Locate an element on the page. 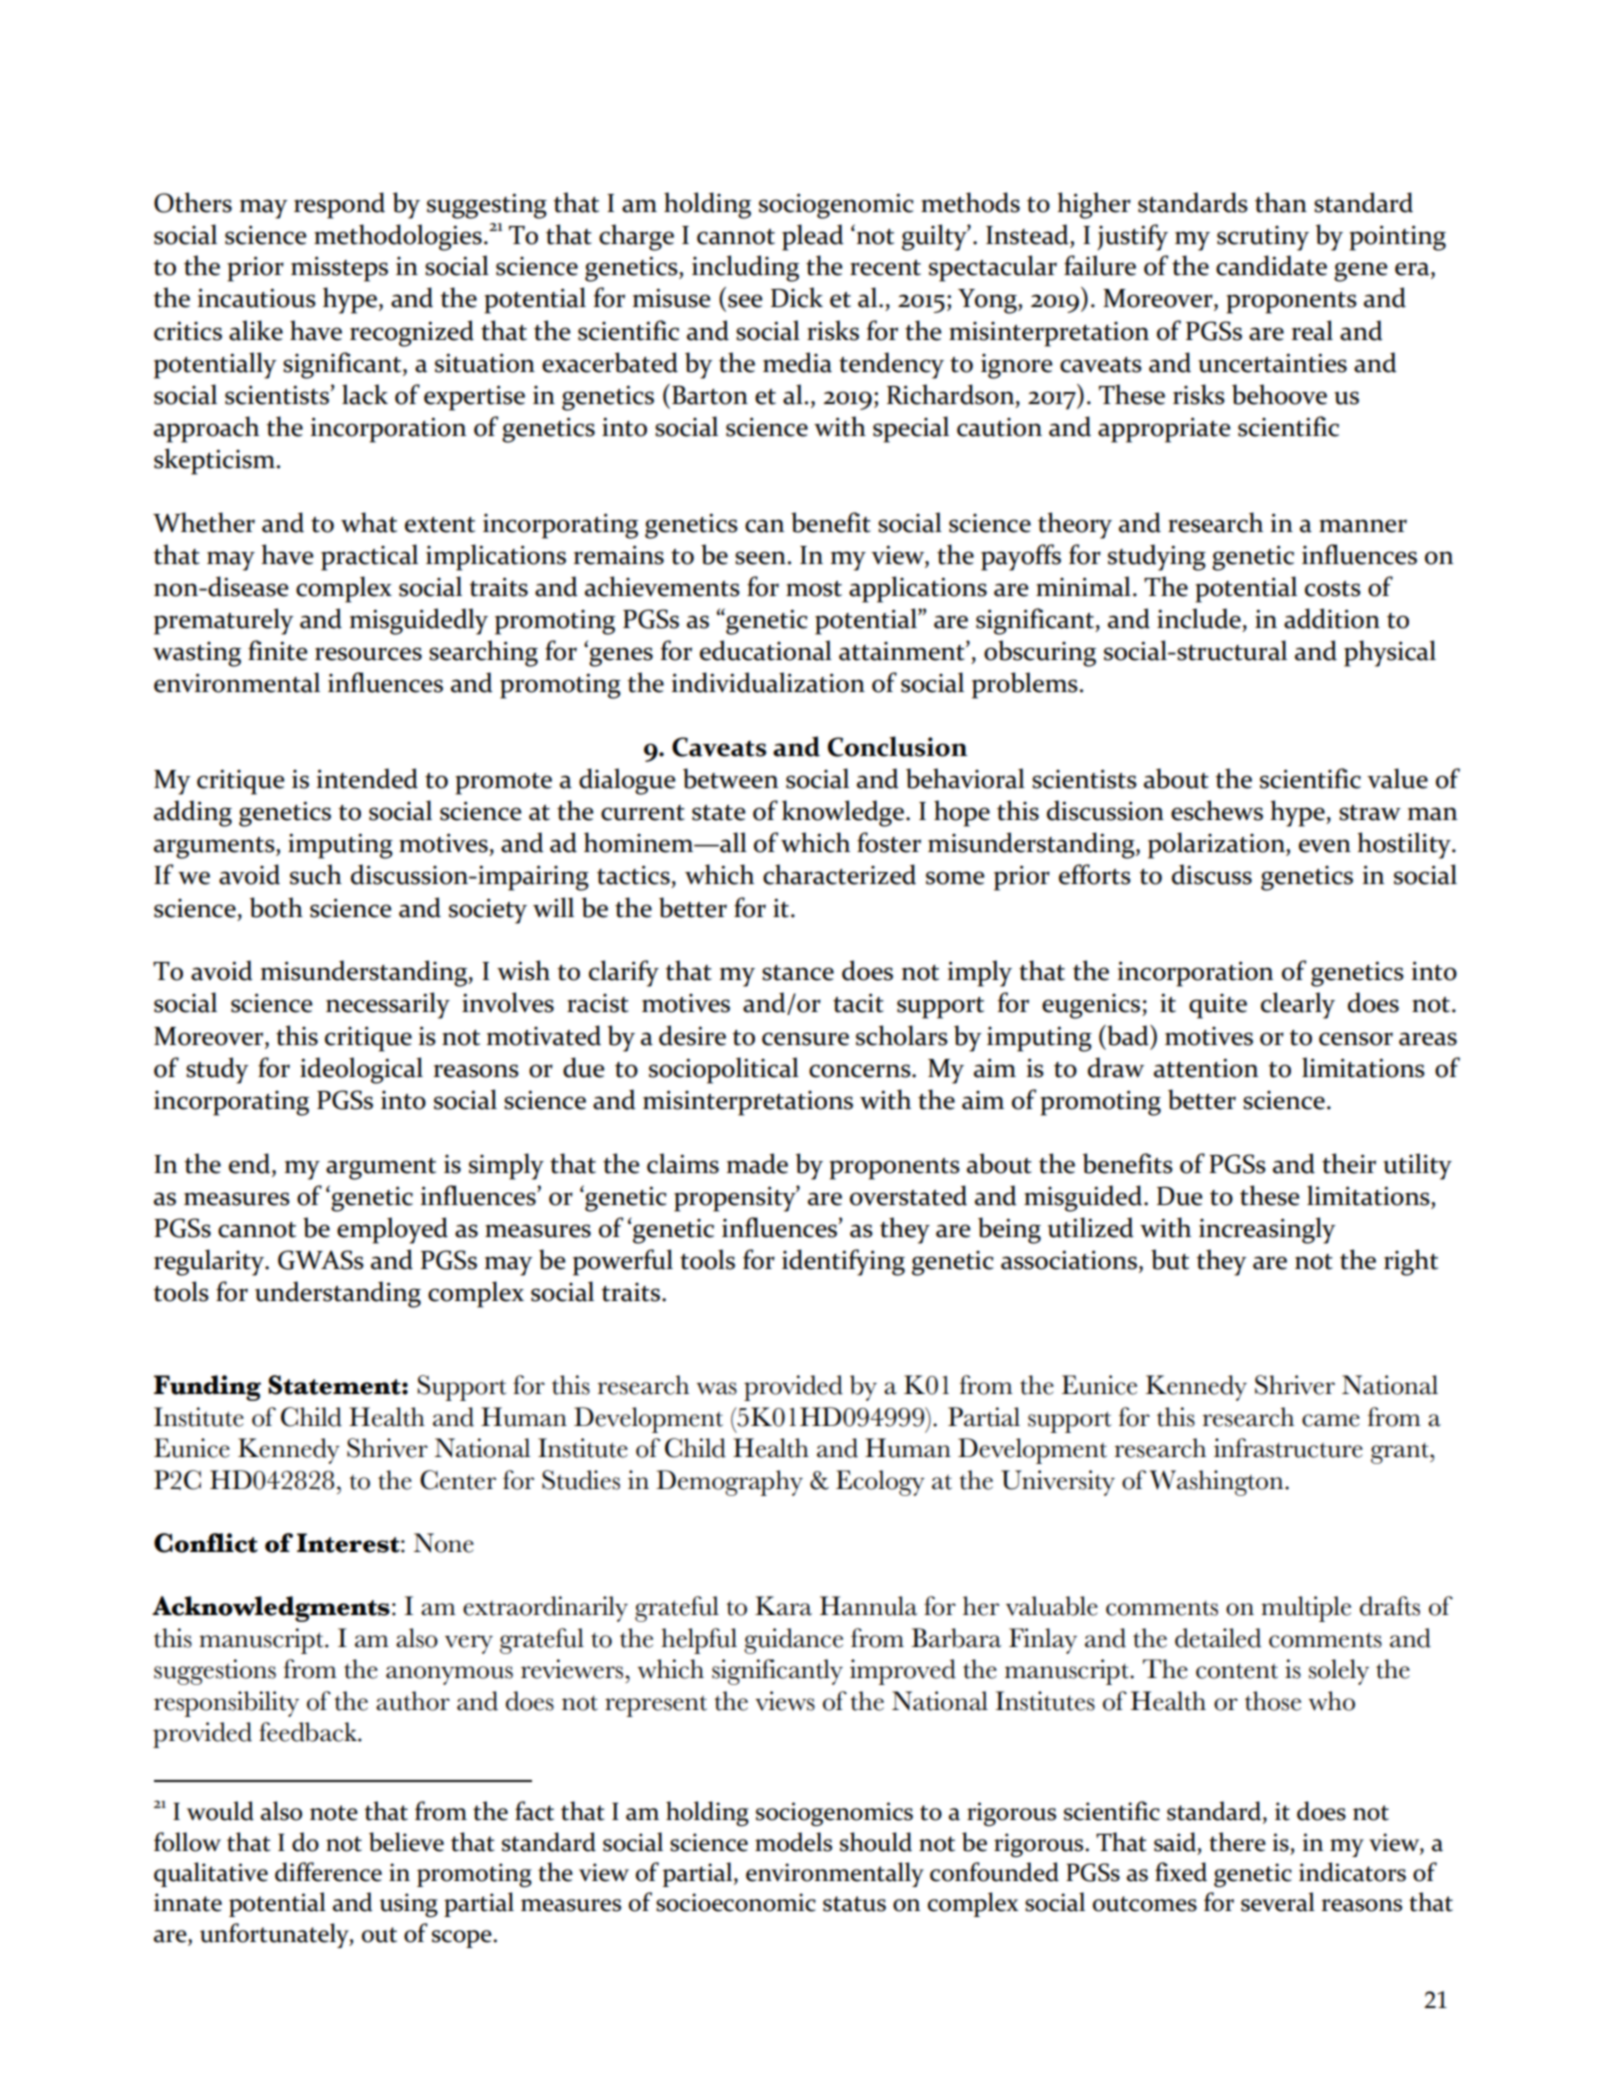  missteps is located at coordinates (339, 269).
